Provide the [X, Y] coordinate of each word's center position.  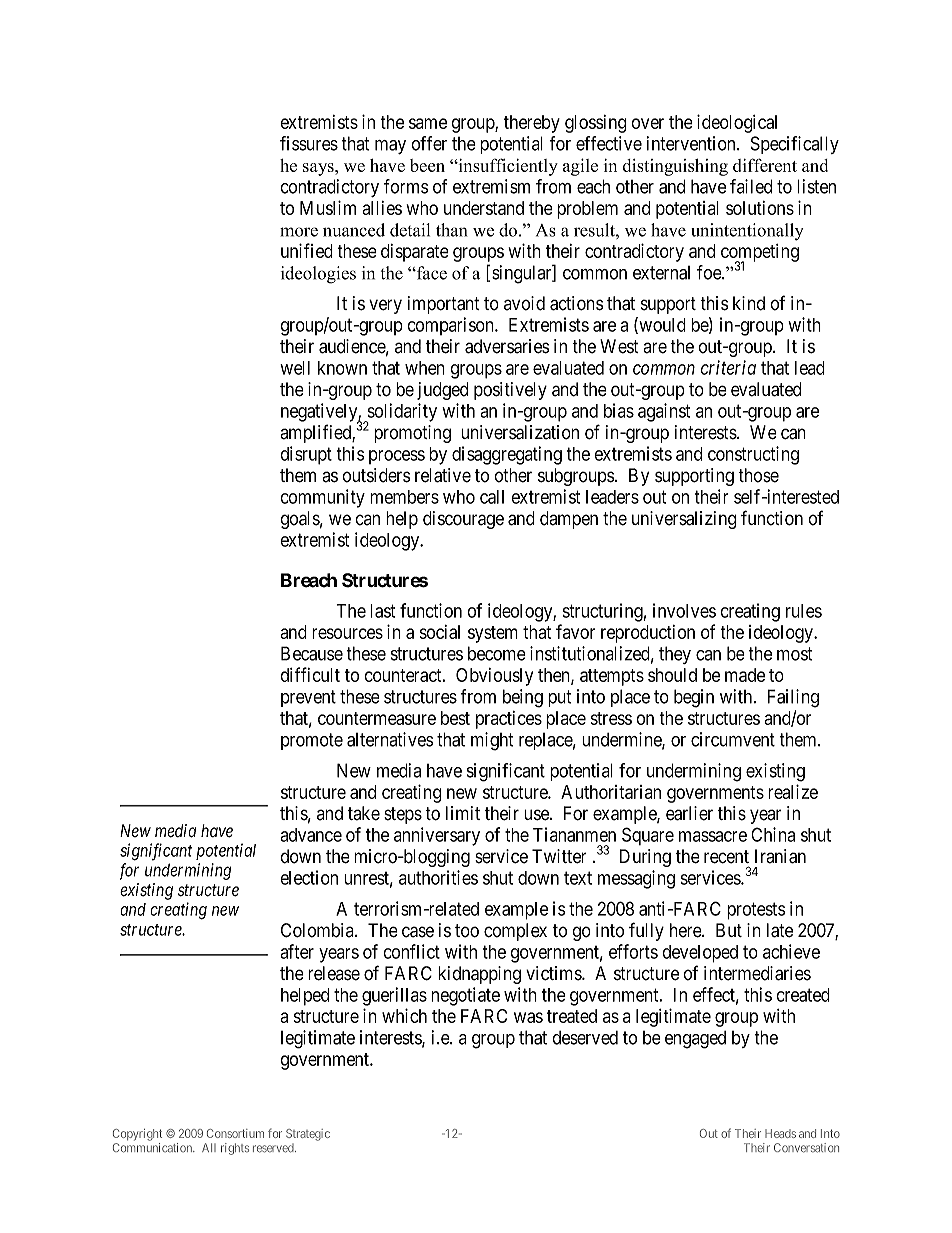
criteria [728, 367]
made [745, 675]
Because [312, 653]
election [309, 877]
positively [510, 391]
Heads [780, 1133]
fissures [309, 143]
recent [726, 857]
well [295, 368]
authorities [438, 877]
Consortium [235, 1133]
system [493, 634]
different [765, 165]
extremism [491, 186]
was [528, 1017]
